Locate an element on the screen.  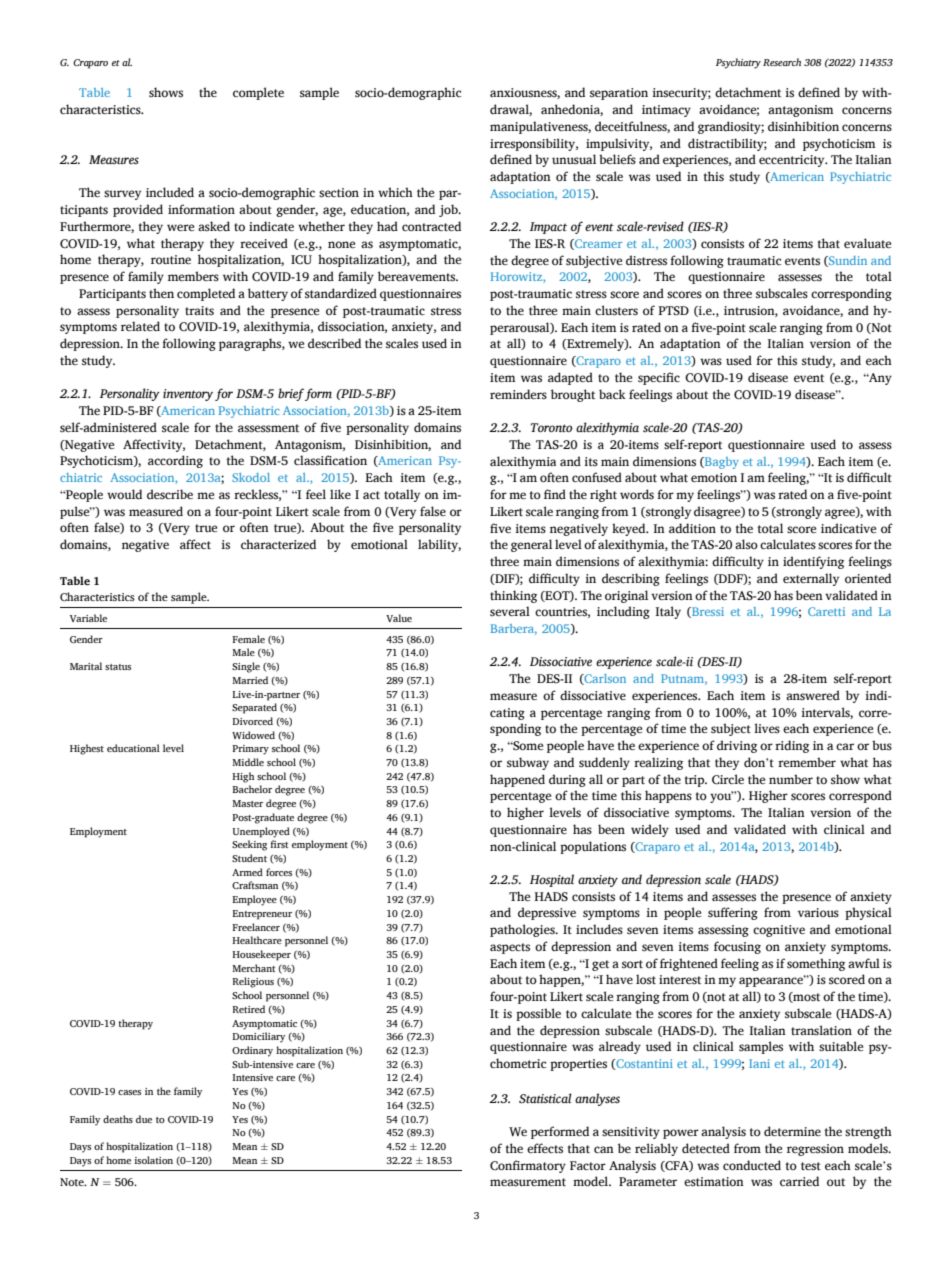
several is located at coordinates (510, 611).
